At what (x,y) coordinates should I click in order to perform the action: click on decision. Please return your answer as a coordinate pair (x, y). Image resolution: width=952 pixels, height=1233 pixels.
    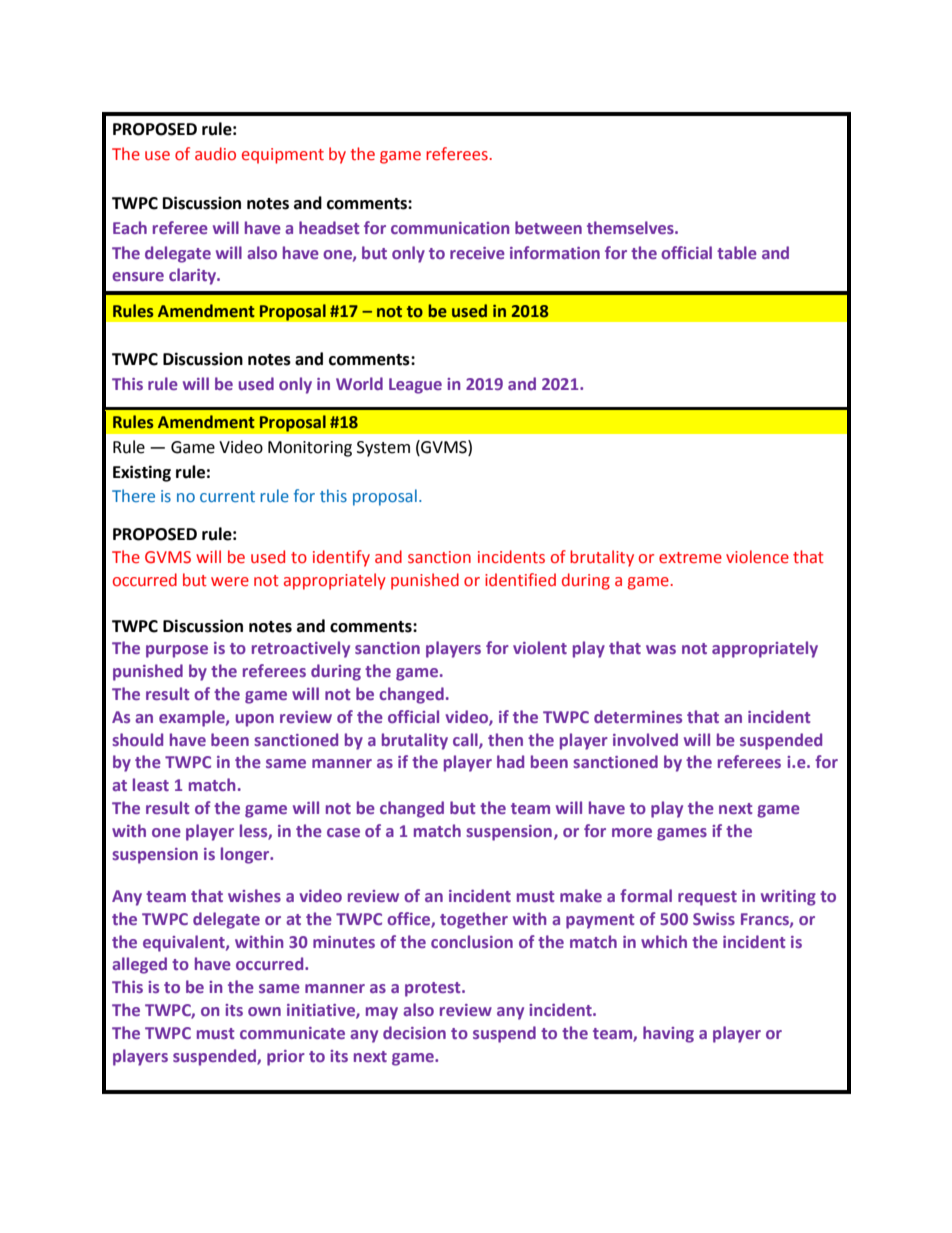
    Looking at the image, I should click on (414, 1032).
